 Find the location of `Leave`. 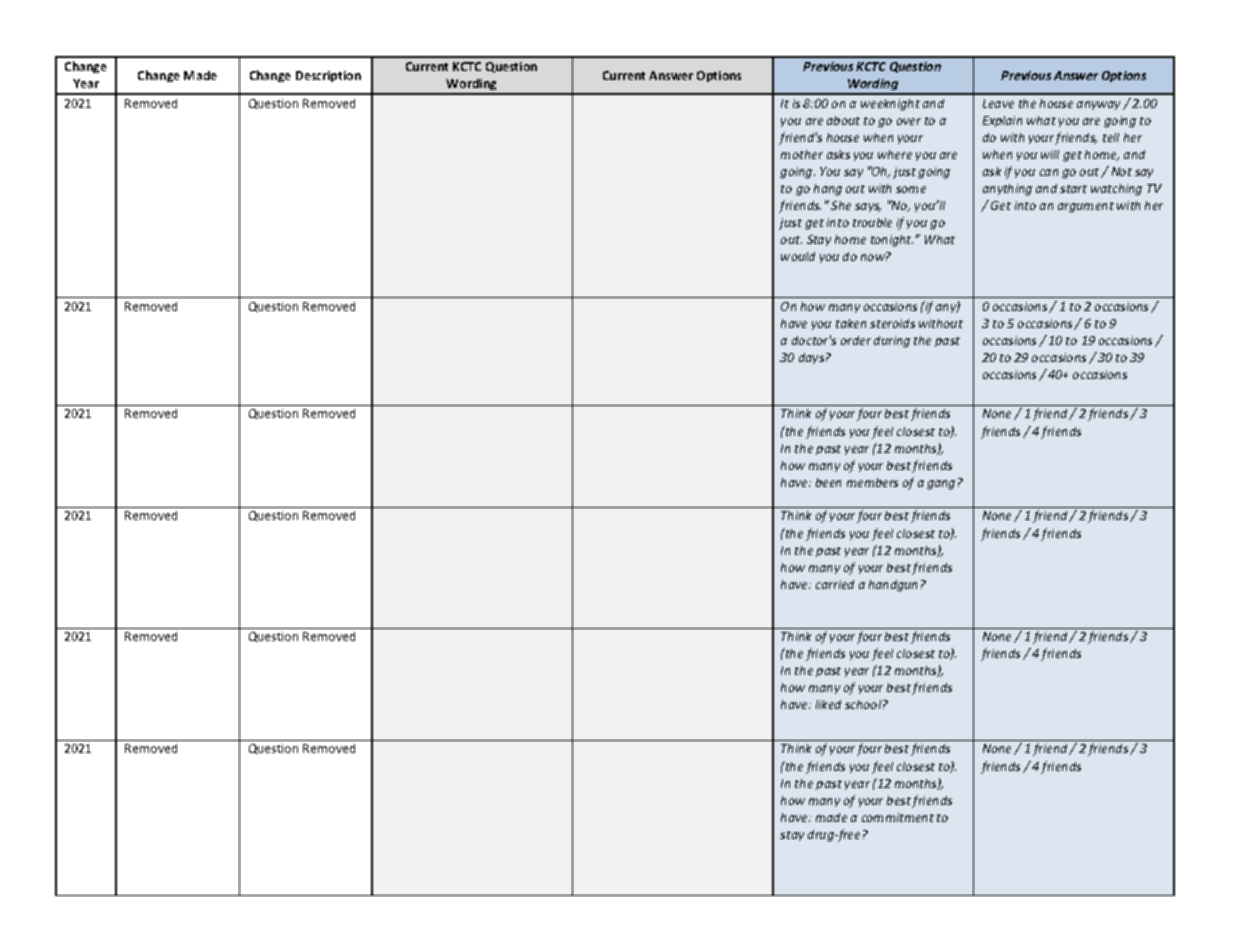

Leave is located at coordinates (998, 103).
